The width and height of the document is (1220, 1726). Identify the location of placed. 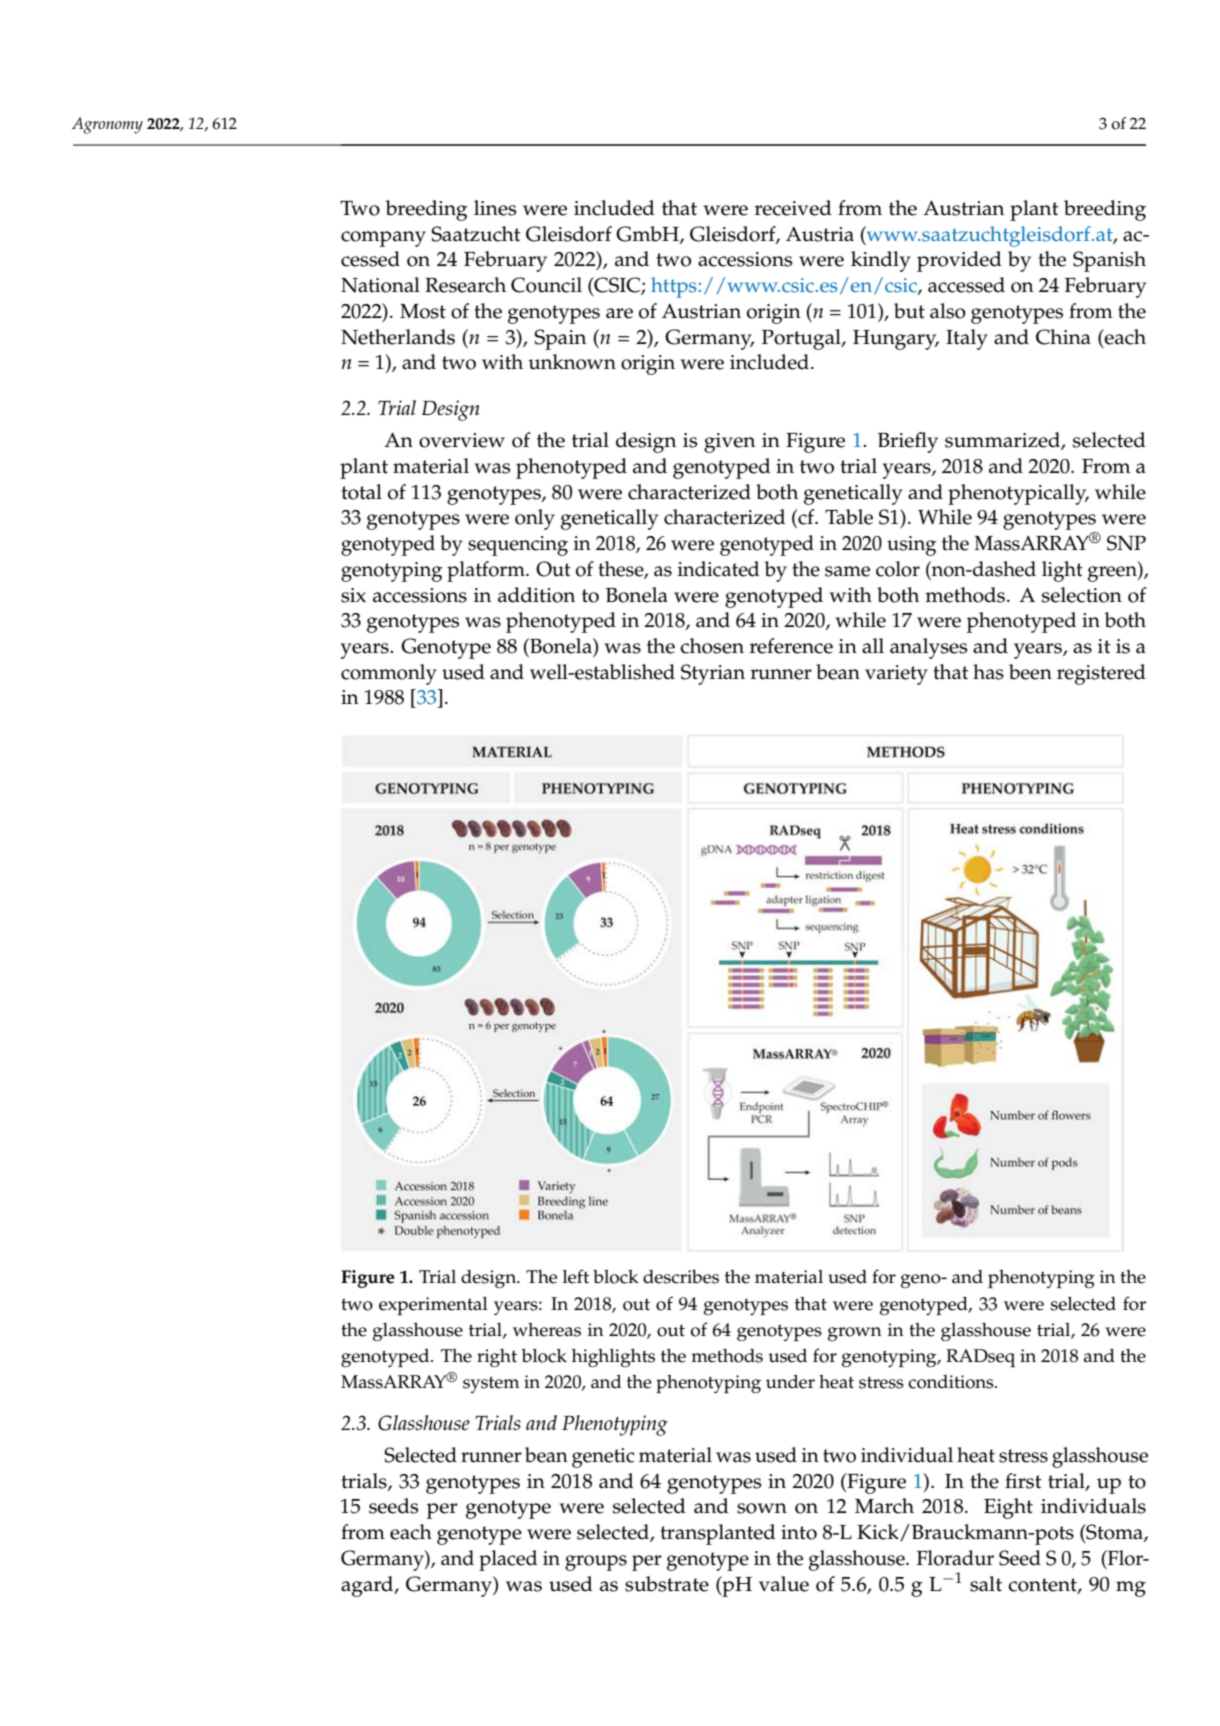
(508, 1560).
